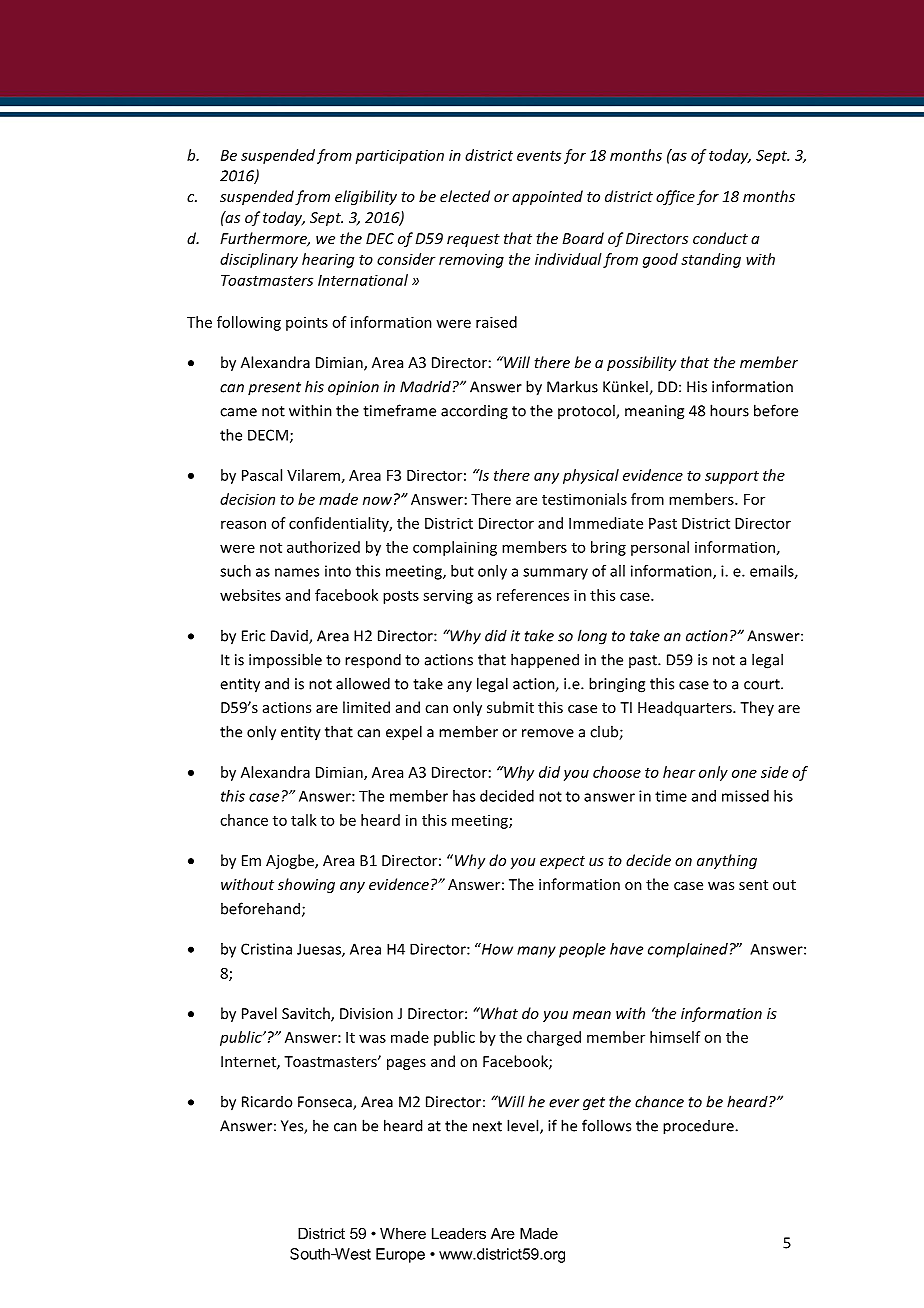 The width and height of the screenshot is (924, 1308). Describe the element at coordinates (699, 1127) in the screenshot. I see `procedure` at that location.
